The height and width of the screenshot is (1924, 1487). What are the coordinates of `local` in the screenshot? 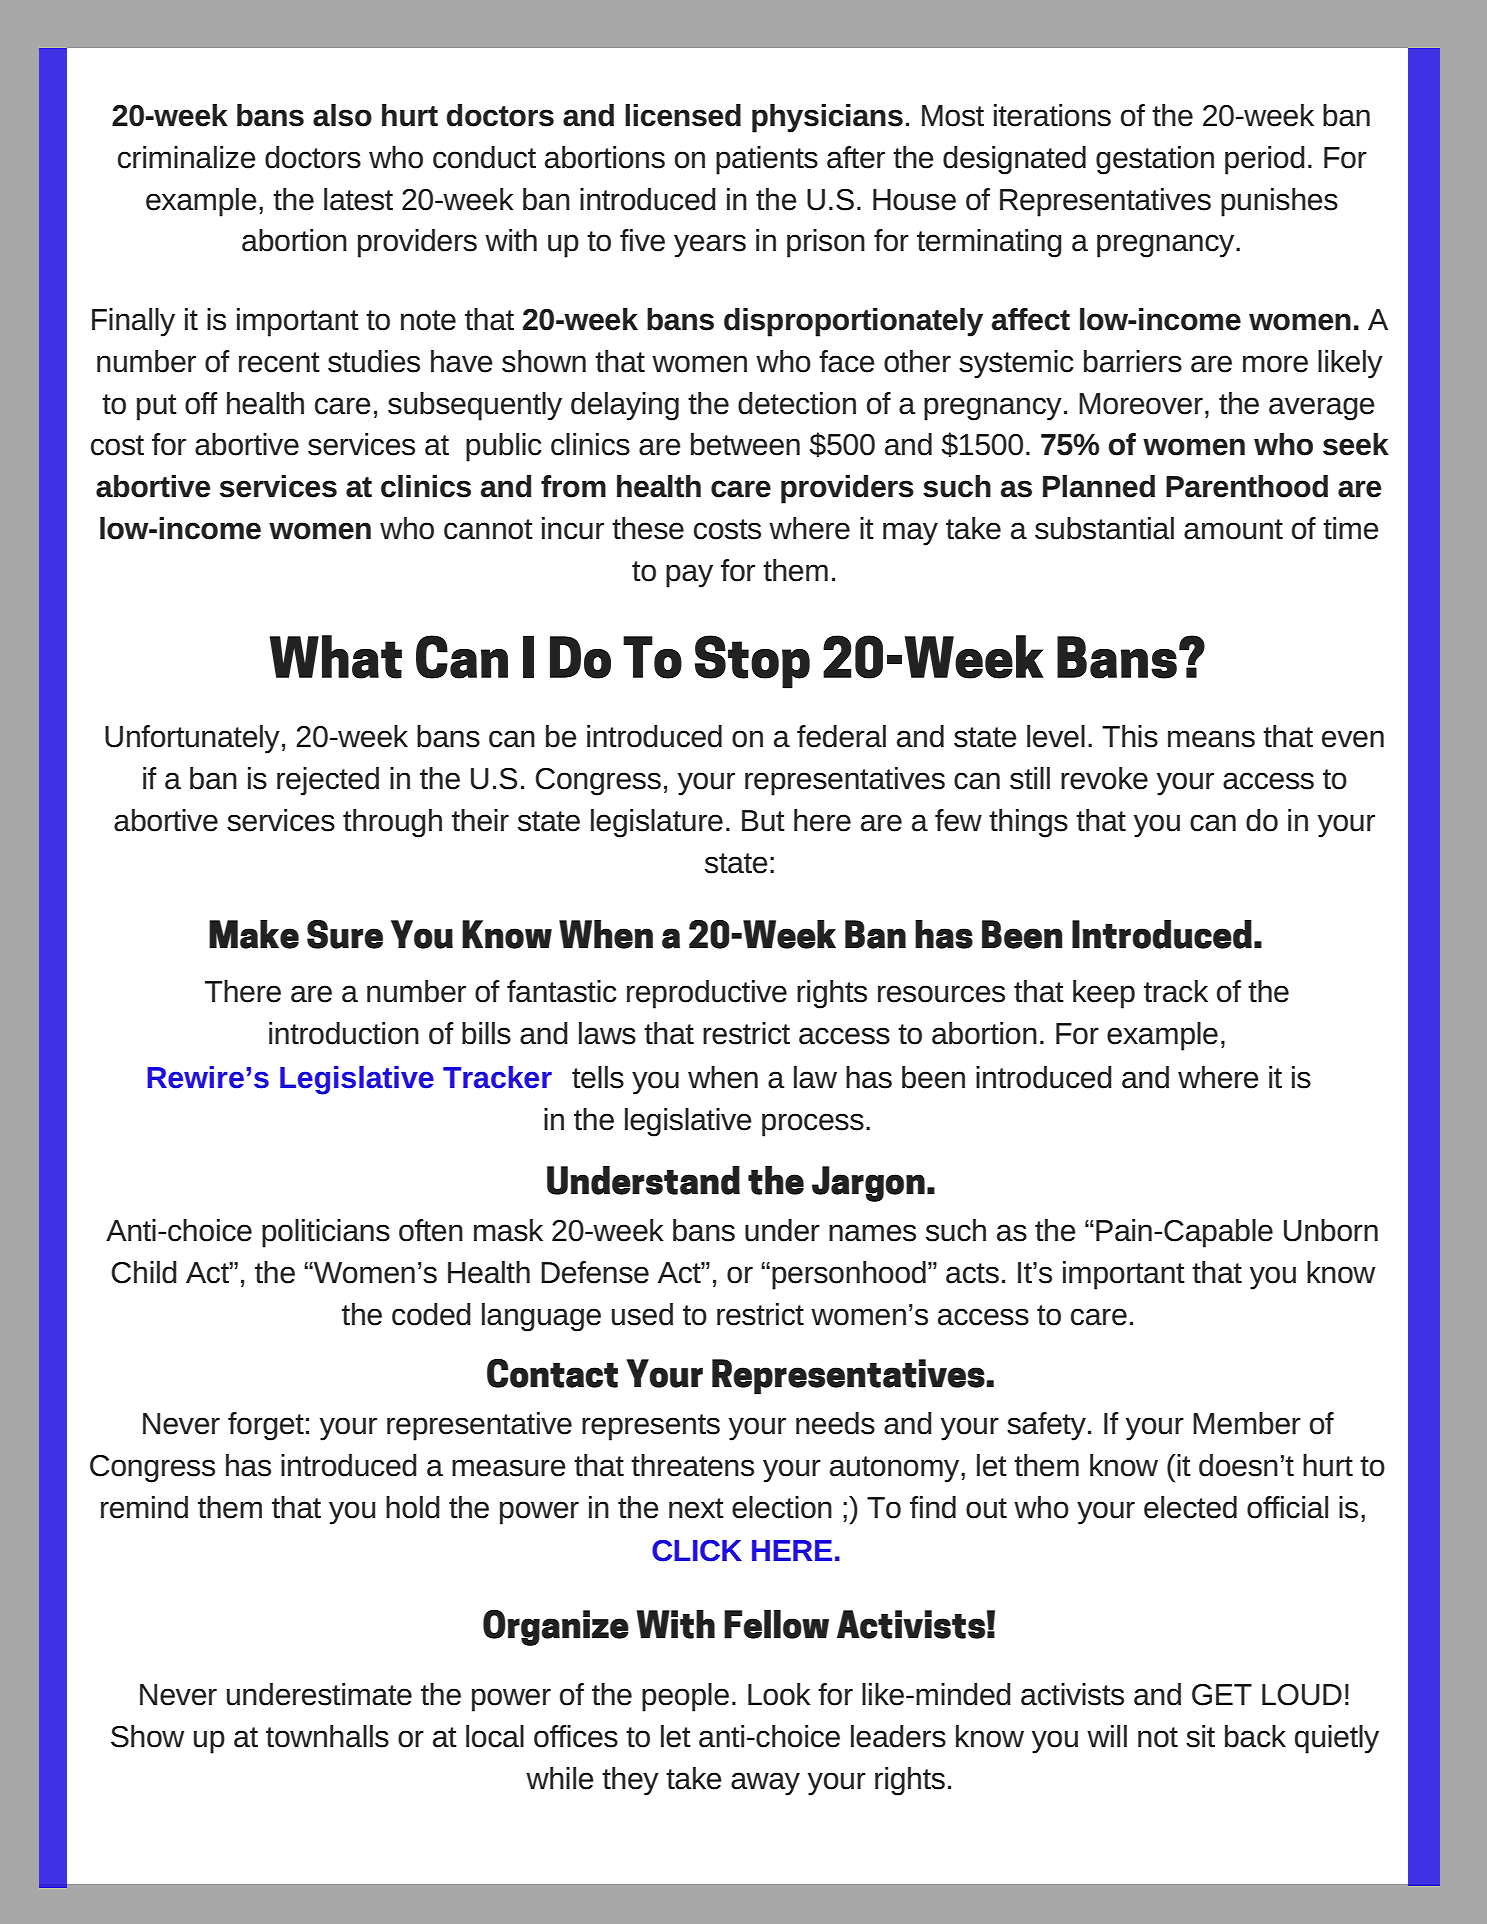 It's located at (495, 1736).
